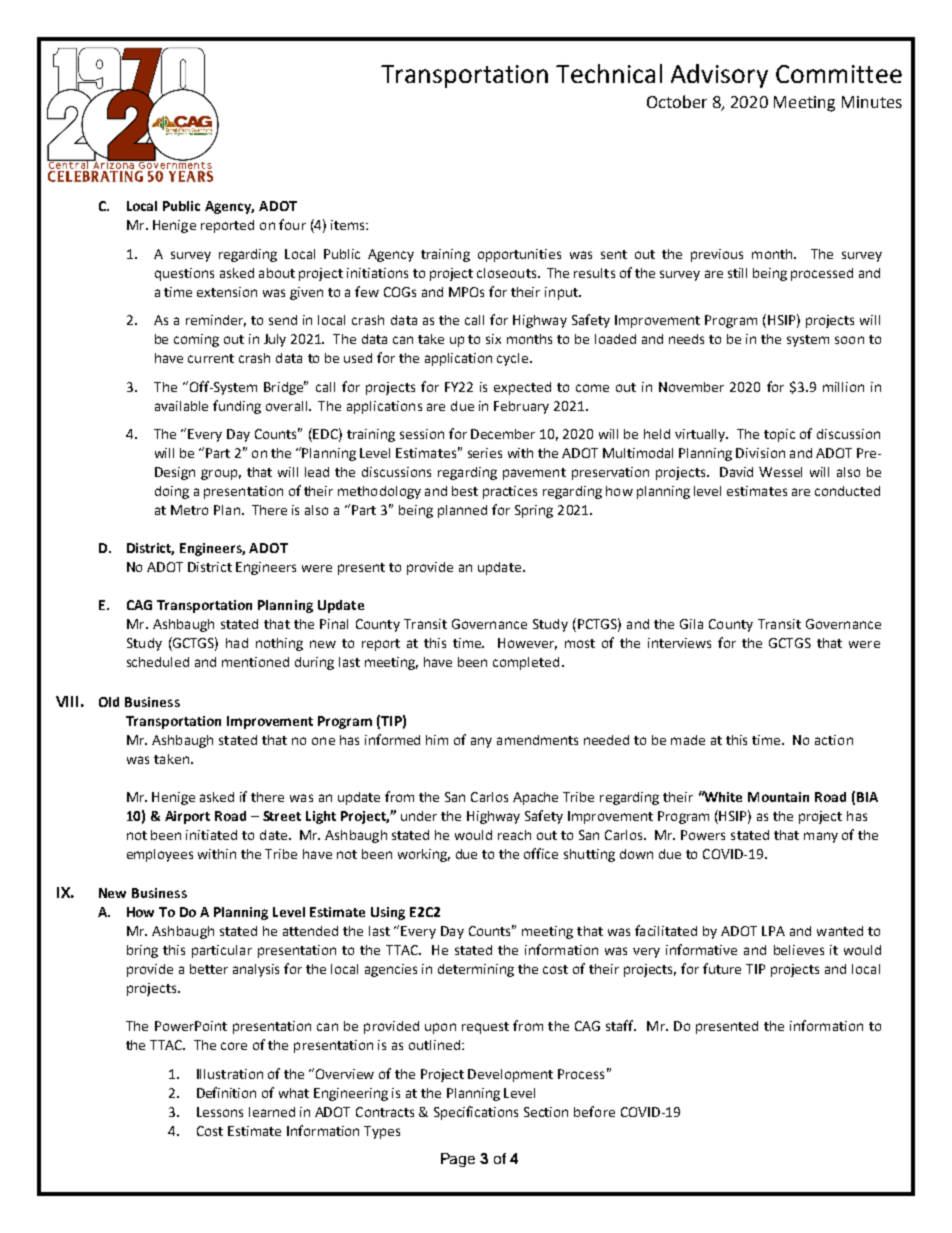  What do you see at coordinates (476, 1113) in the screenshot?
I see `Specifications` at bounding box center [476, 1113].
